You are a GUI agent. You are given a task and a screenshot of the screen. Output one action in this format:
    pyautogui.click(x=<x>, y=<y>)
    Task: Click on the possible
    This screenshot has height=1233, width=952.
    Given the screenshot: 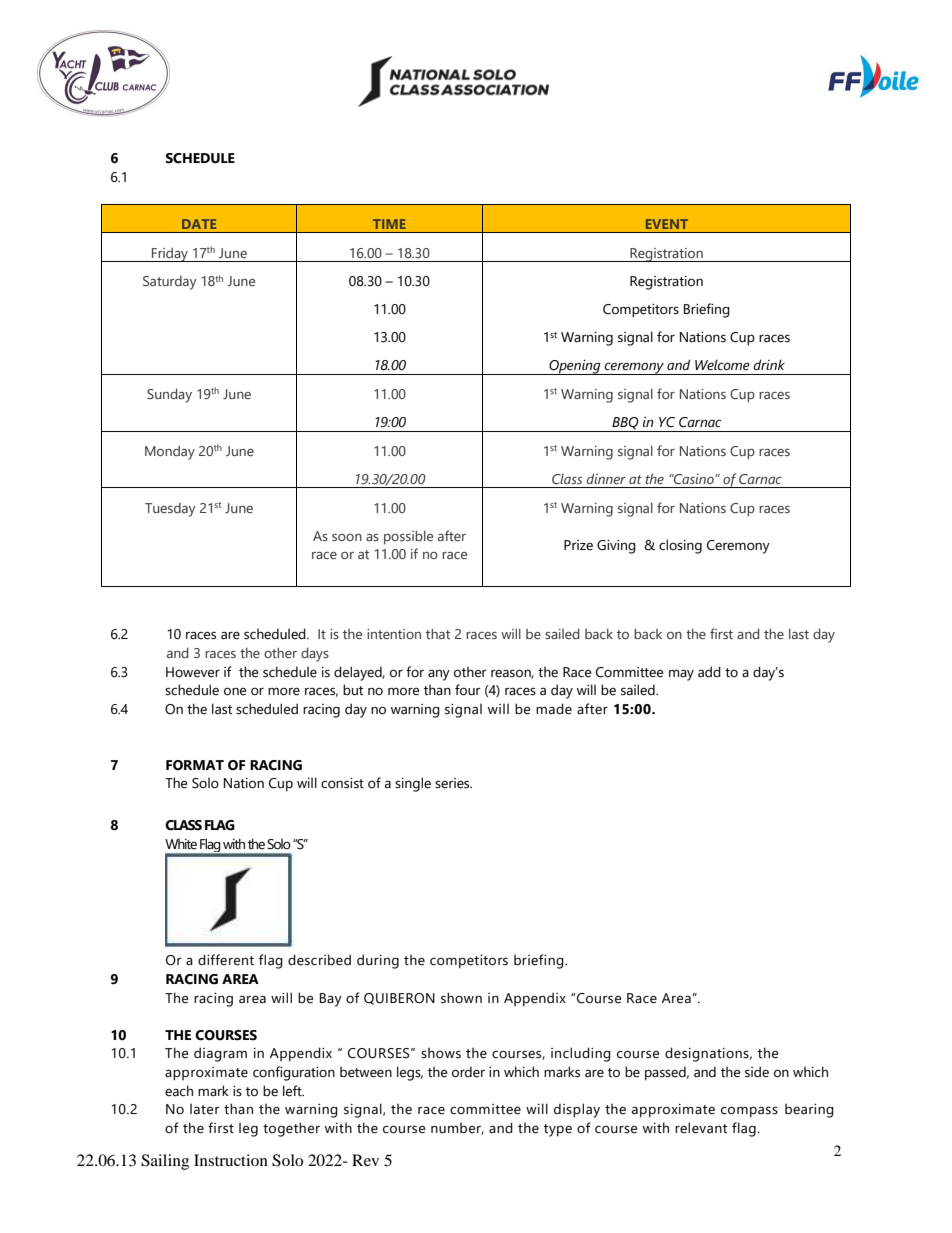 What is the action you would take?
    pyautogui.click(x=408, y=537)
